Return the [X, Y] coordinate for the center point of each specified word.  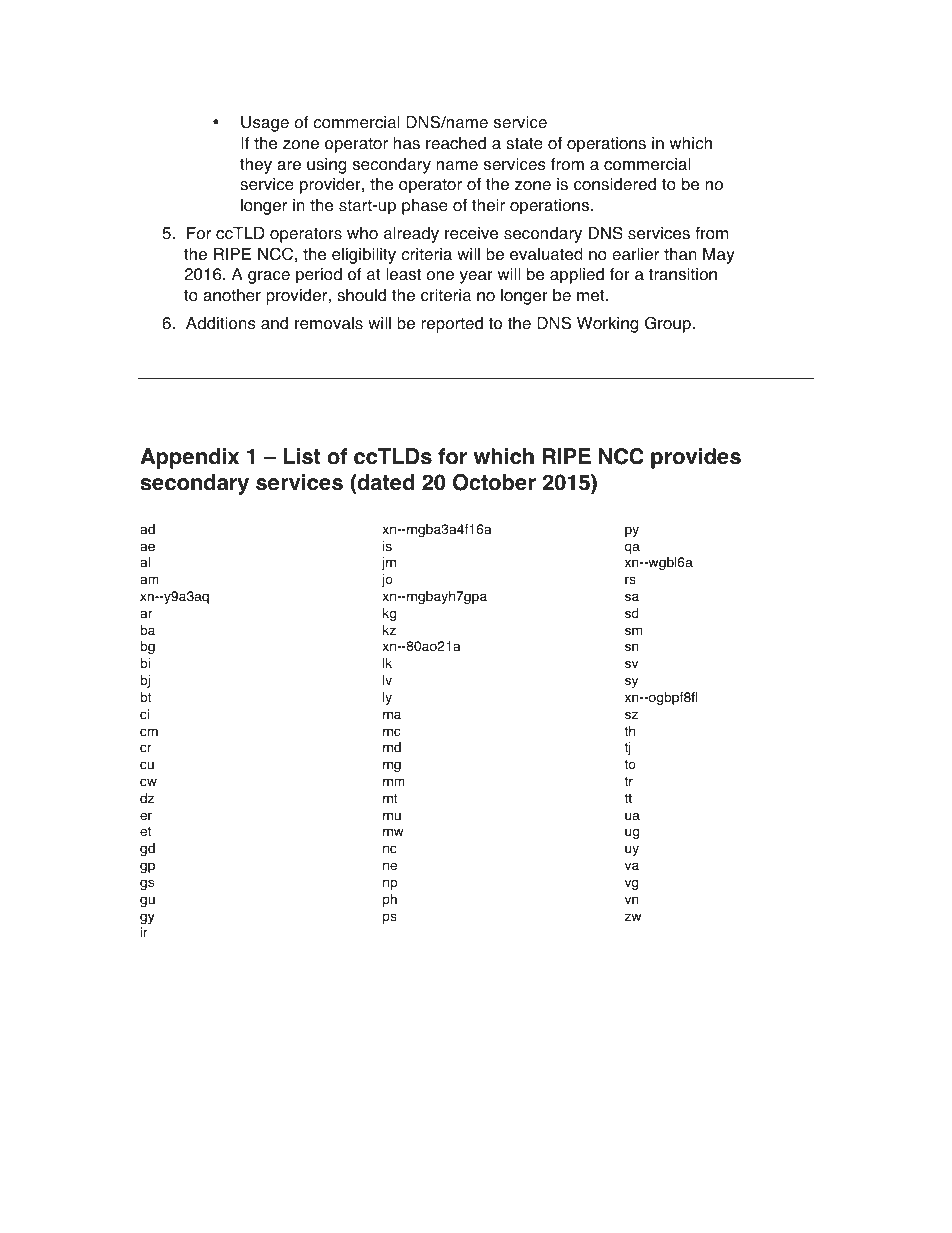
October [494, 482]
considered [615, 184]
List [301, 456]
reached [456, 143]
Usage [265, 124]
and [274, 323]
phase [425, 207]
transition [683, 274]
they [256, 166]
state [524, 143]
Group [668, 324]
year [476, 277]
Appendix [189, 458]
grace [269, 277]
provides [696, 458]
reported [452, 325]
